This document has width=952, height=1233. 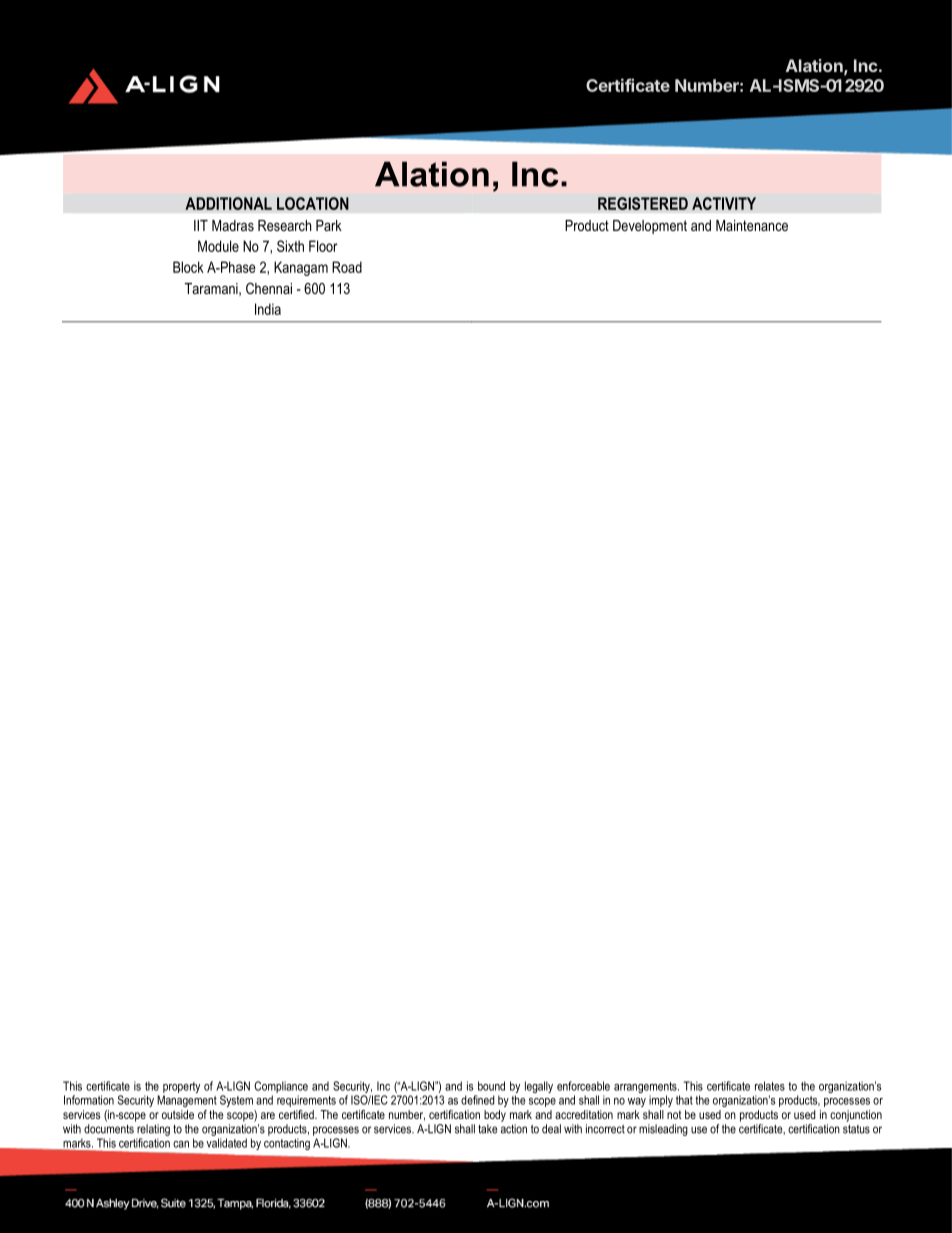 I want to click on Development, so click(x=650, y=227).
